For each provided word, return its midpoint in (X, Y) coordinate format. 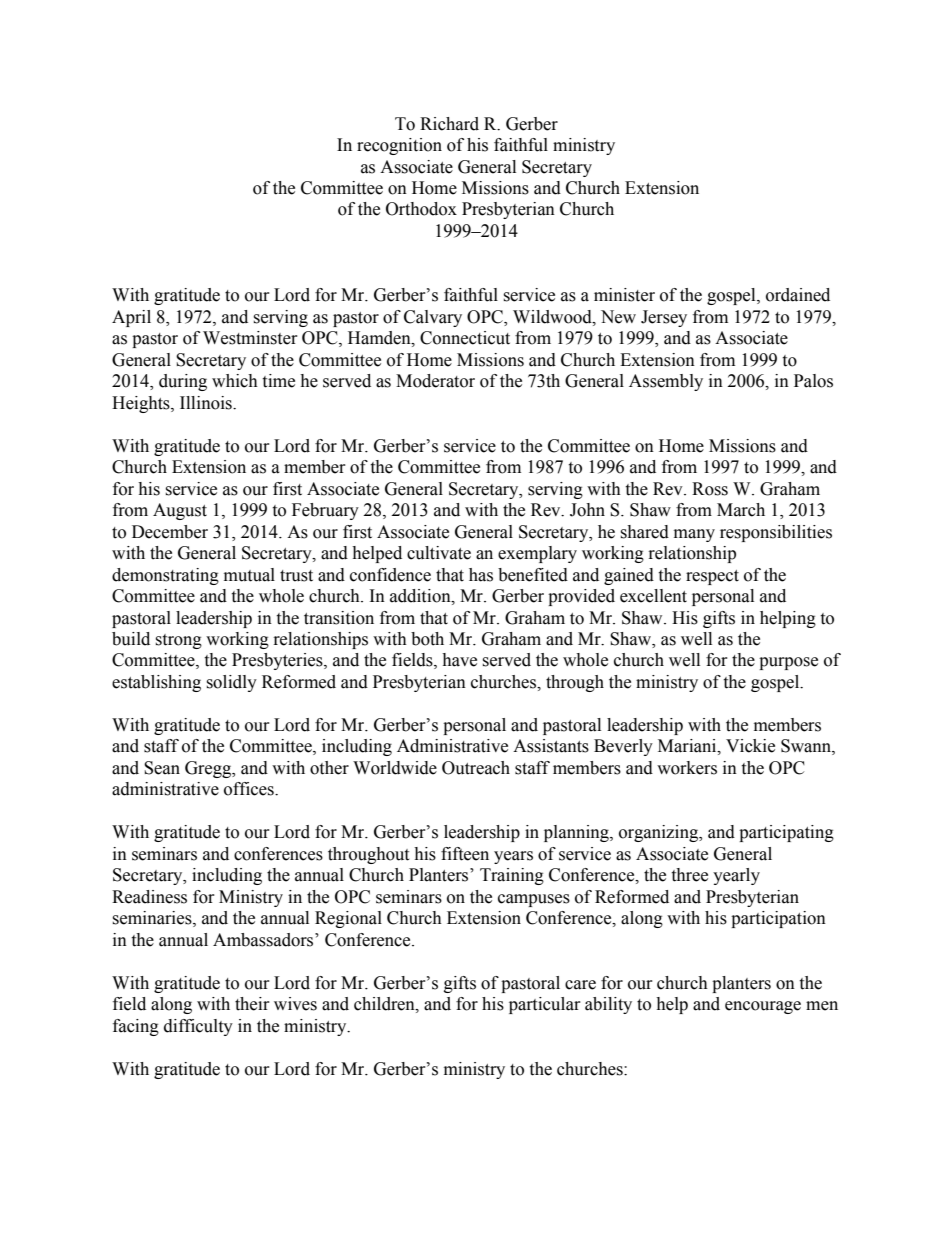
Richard (449, 124)
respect (712, 577)
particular (545, 1005)
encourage (763, 1007)
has (481, 575)
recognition (399, 146)
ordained (798, 295)
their (252, 1004)
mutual (249, 575)
